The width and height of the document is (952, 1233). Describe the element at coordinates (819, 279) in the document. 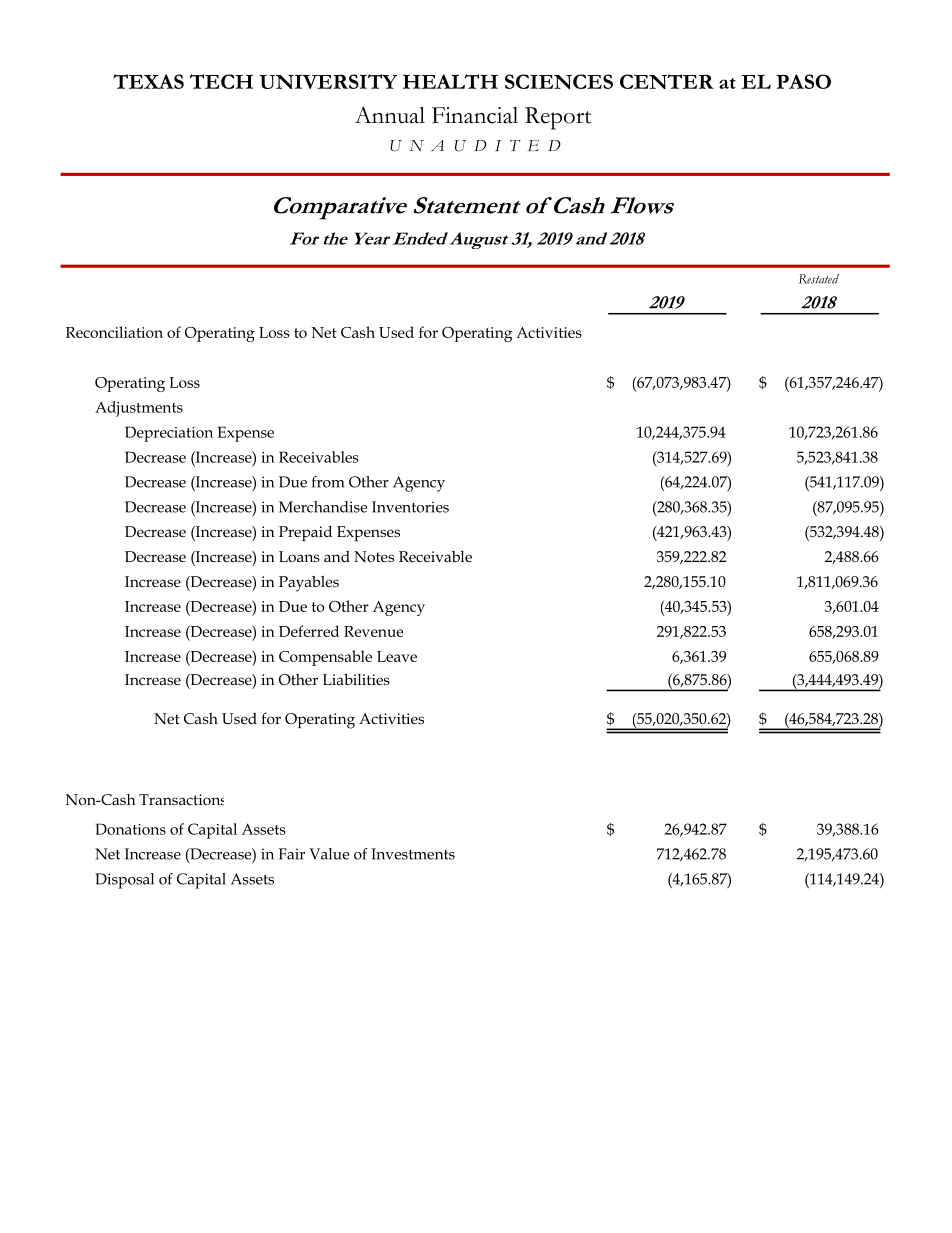

I see `Restated` at that location.
